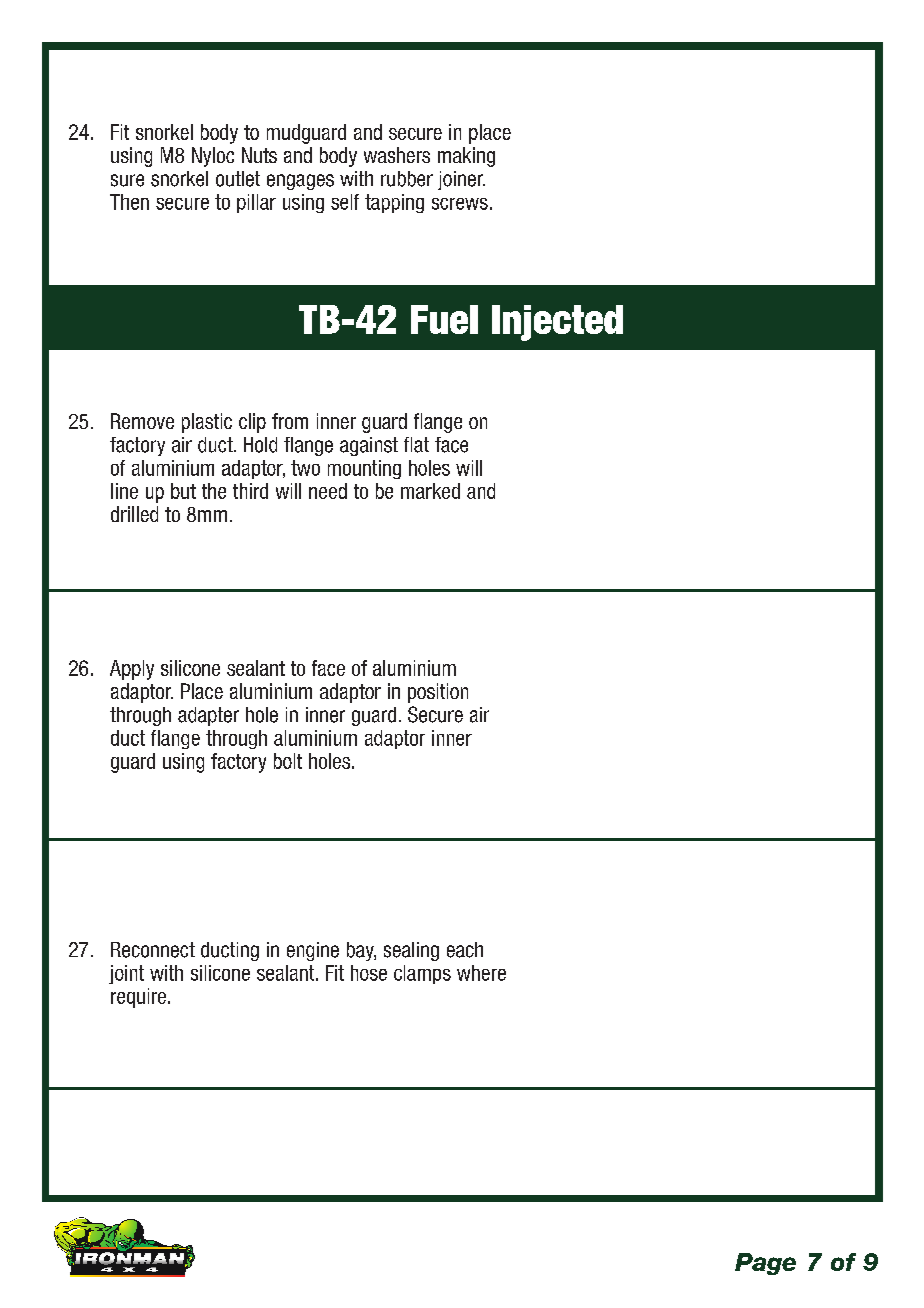  Describe the element at coordinates (207, 423) in the screenshot. I see `plastic` at that location.
